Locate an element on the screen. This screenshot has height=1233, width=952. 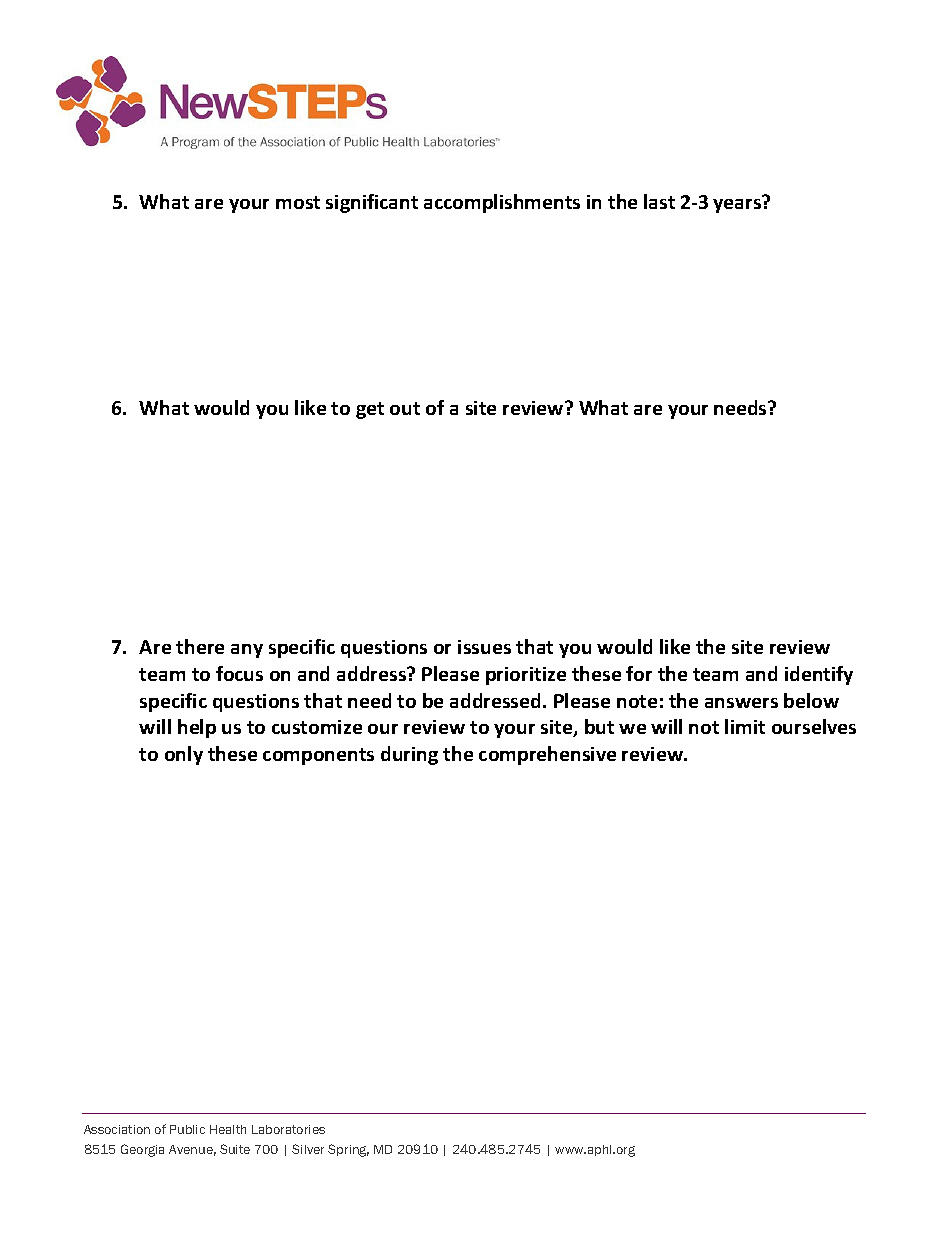
Silver is located at coordinates (308, 1149).
